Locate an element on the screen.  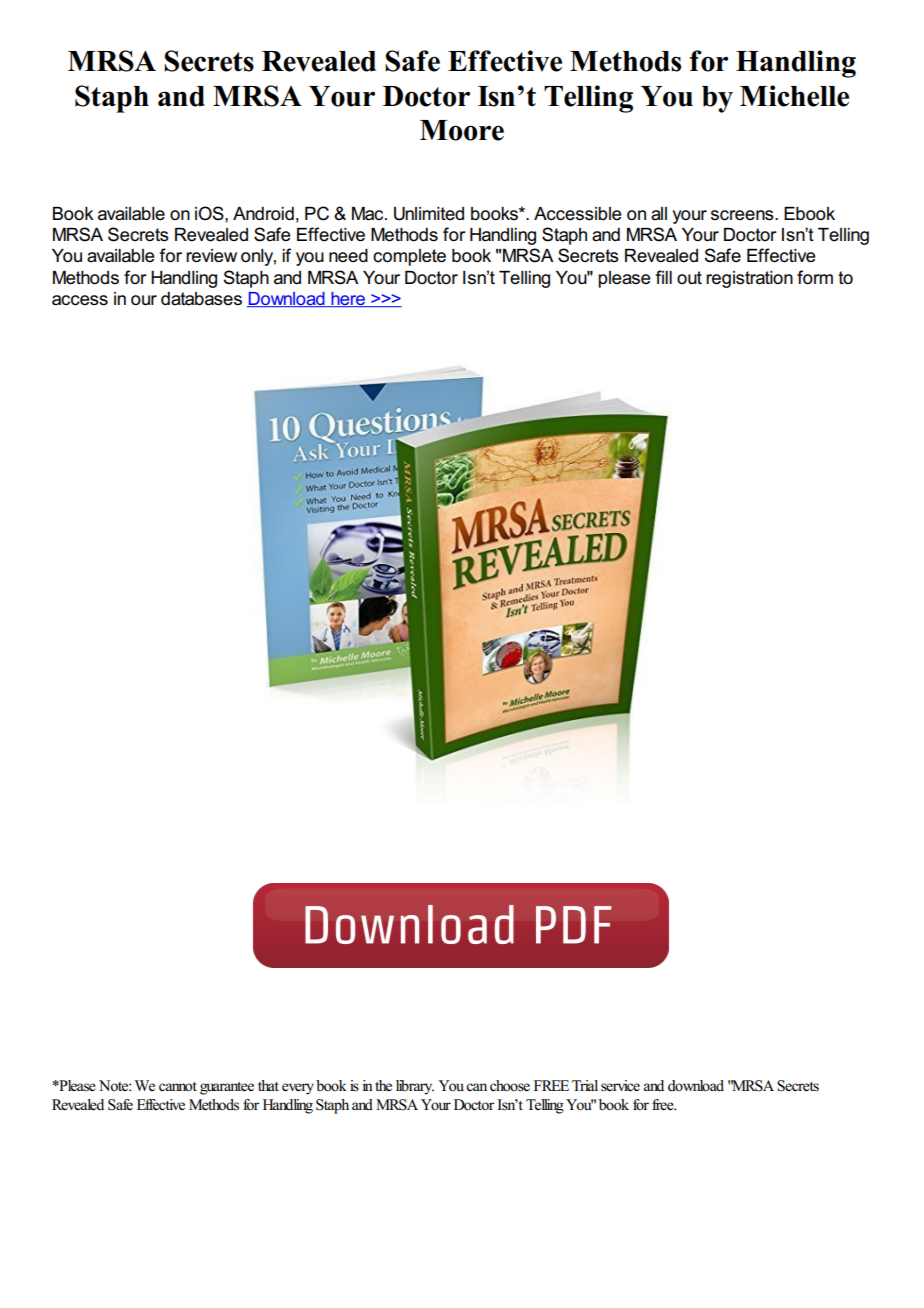
need is located at coordinates (348, 256).
